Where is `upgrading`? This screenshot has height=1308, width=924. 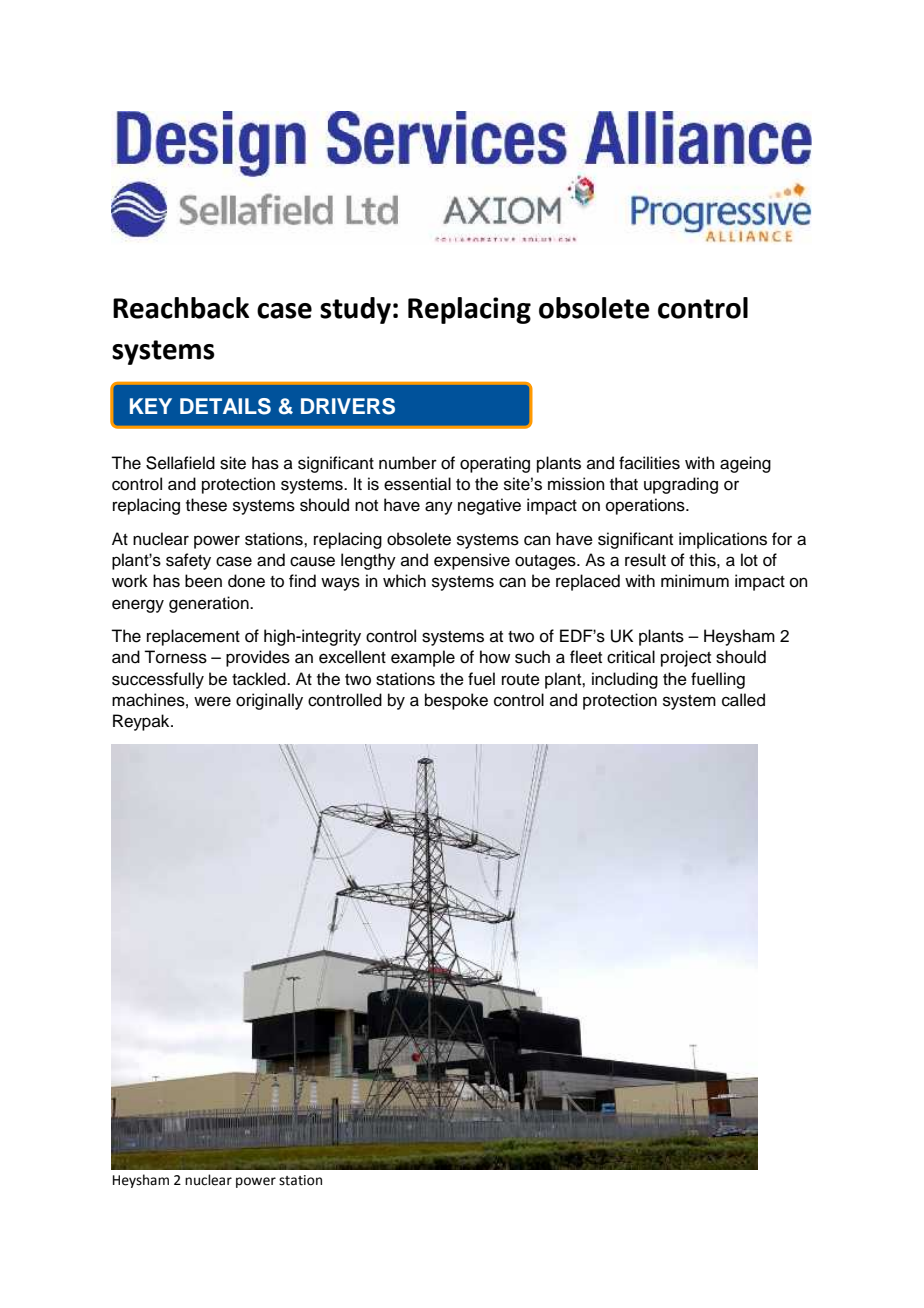
upgrading is located at coordinates (681, 485).
